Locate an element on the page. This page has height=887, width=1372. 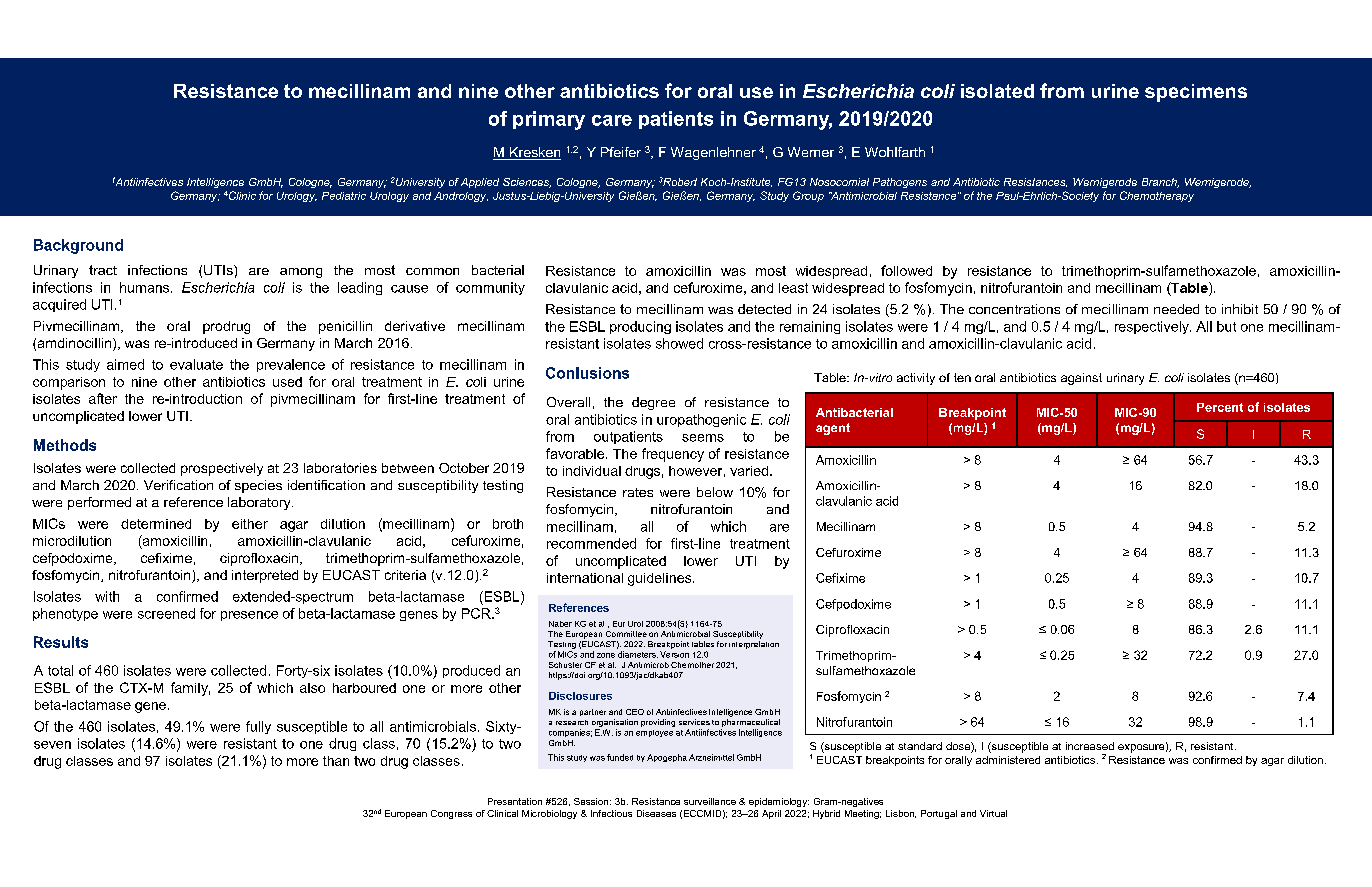
prospectively is located at coordinates (222, 469).
